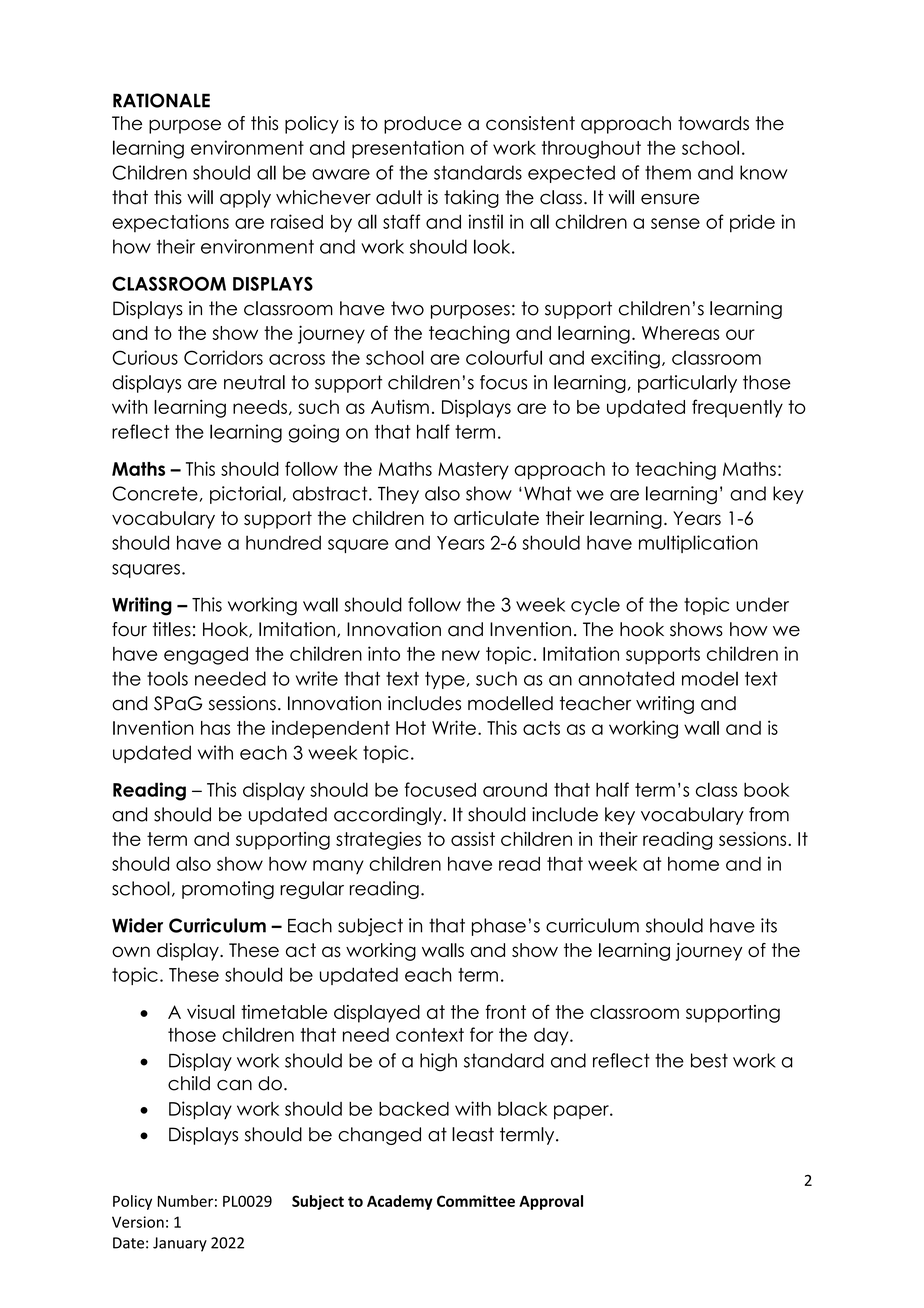  Describe the element at coordinates (180, 1244) in the image. I see `January` at that location.
